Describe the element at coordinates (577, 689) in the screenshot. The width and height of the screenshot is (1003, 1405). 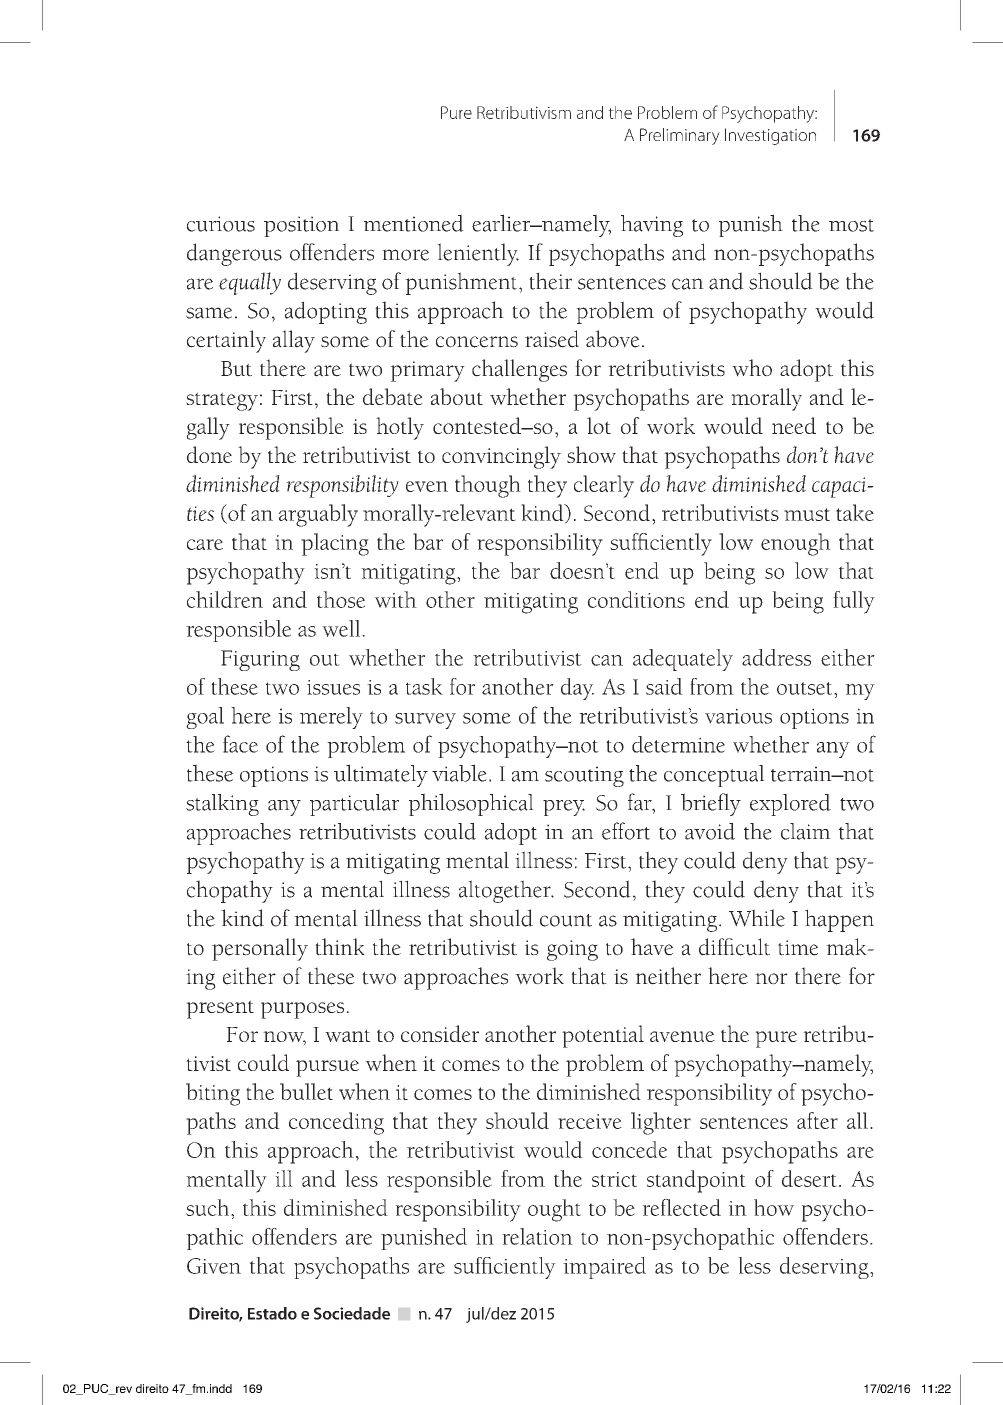
I see `day` at that location.
